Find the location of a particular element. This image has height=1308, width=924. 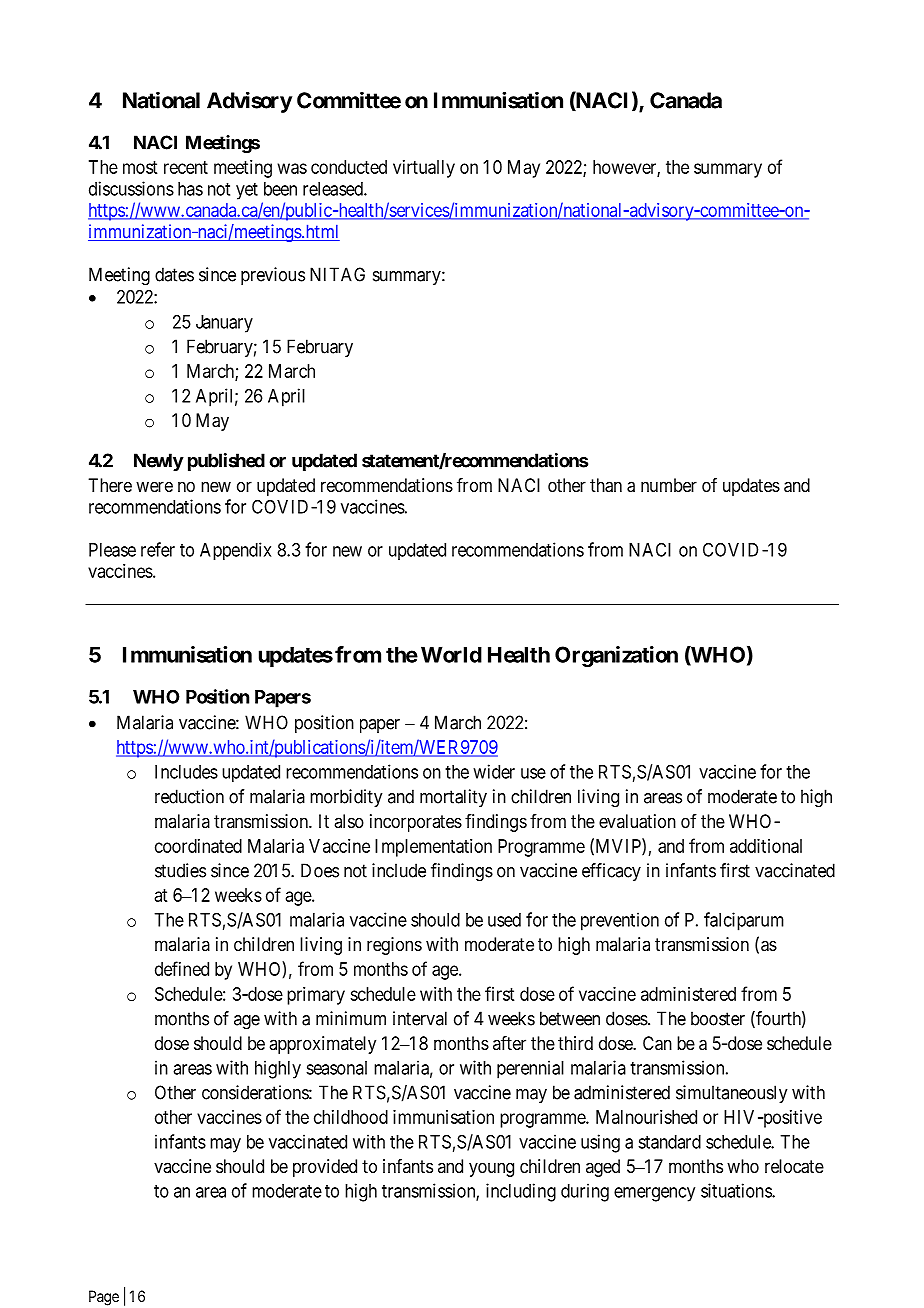

has is located at coordinates (190, 189).
